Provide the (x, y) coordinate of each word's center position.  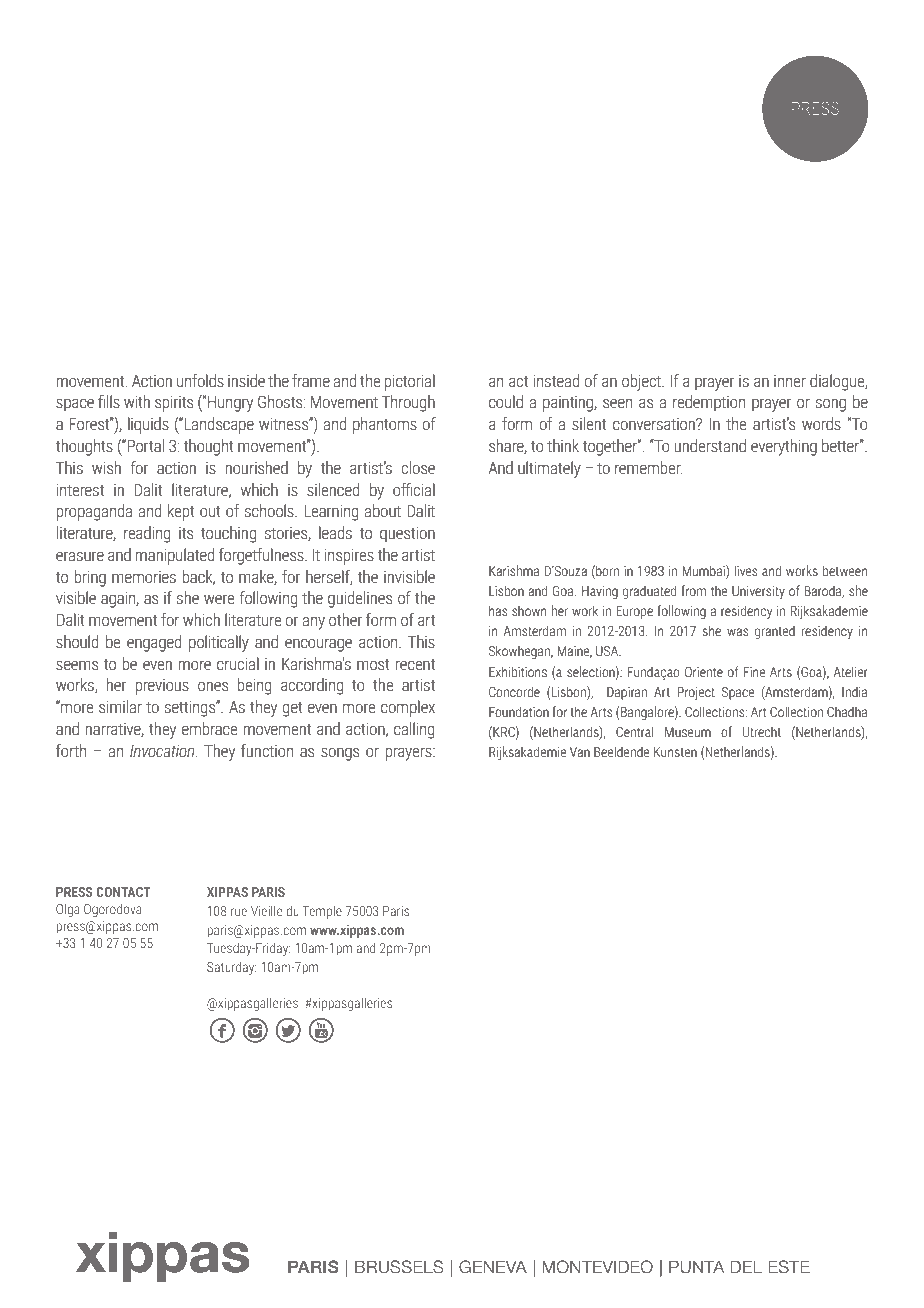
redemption (709, 403)
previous (162, 687)
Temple (322, 912)
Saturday (232, 968)
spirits (174, 403)
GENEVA (493, 1267)
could (506, 401)
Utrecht (762, 731)
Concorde (514, 691)
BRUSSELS (399, 1267)
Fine (754, 672)
